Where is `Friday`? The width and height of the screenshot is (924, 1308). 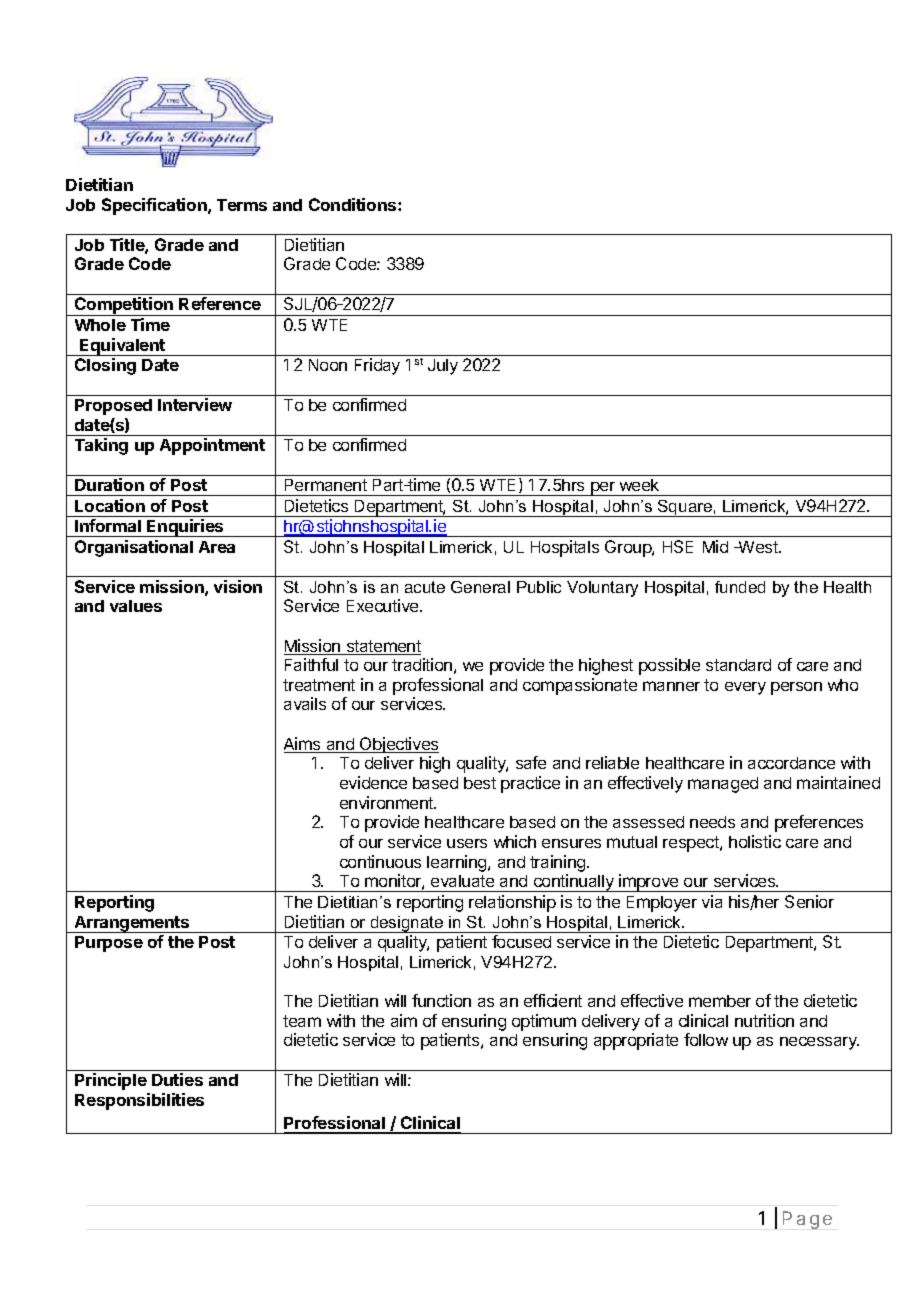 Friday is located at coordinates (377, 366).
